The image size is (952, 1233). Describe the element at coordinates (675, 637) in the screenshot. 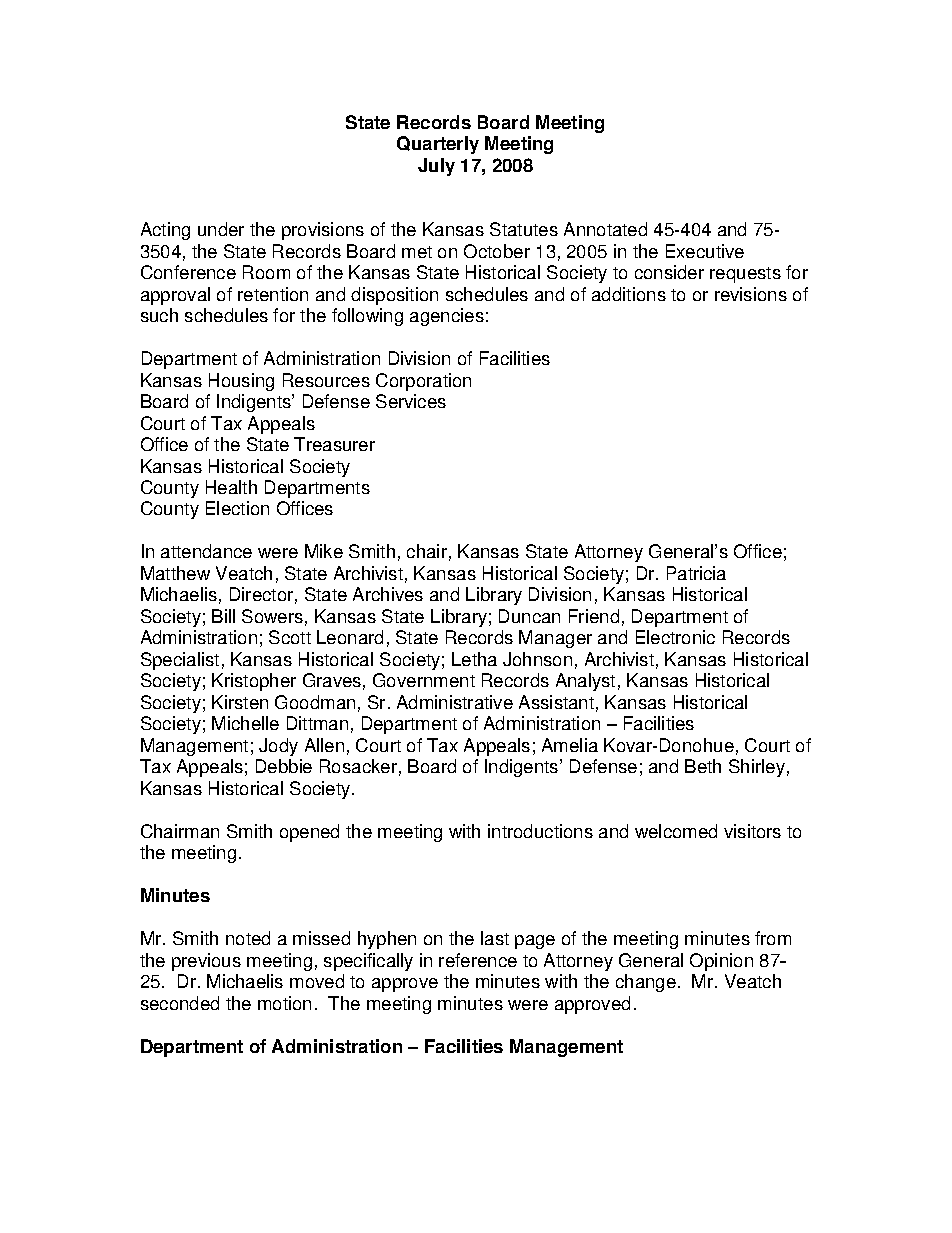

I see `Electronic` at that location.
